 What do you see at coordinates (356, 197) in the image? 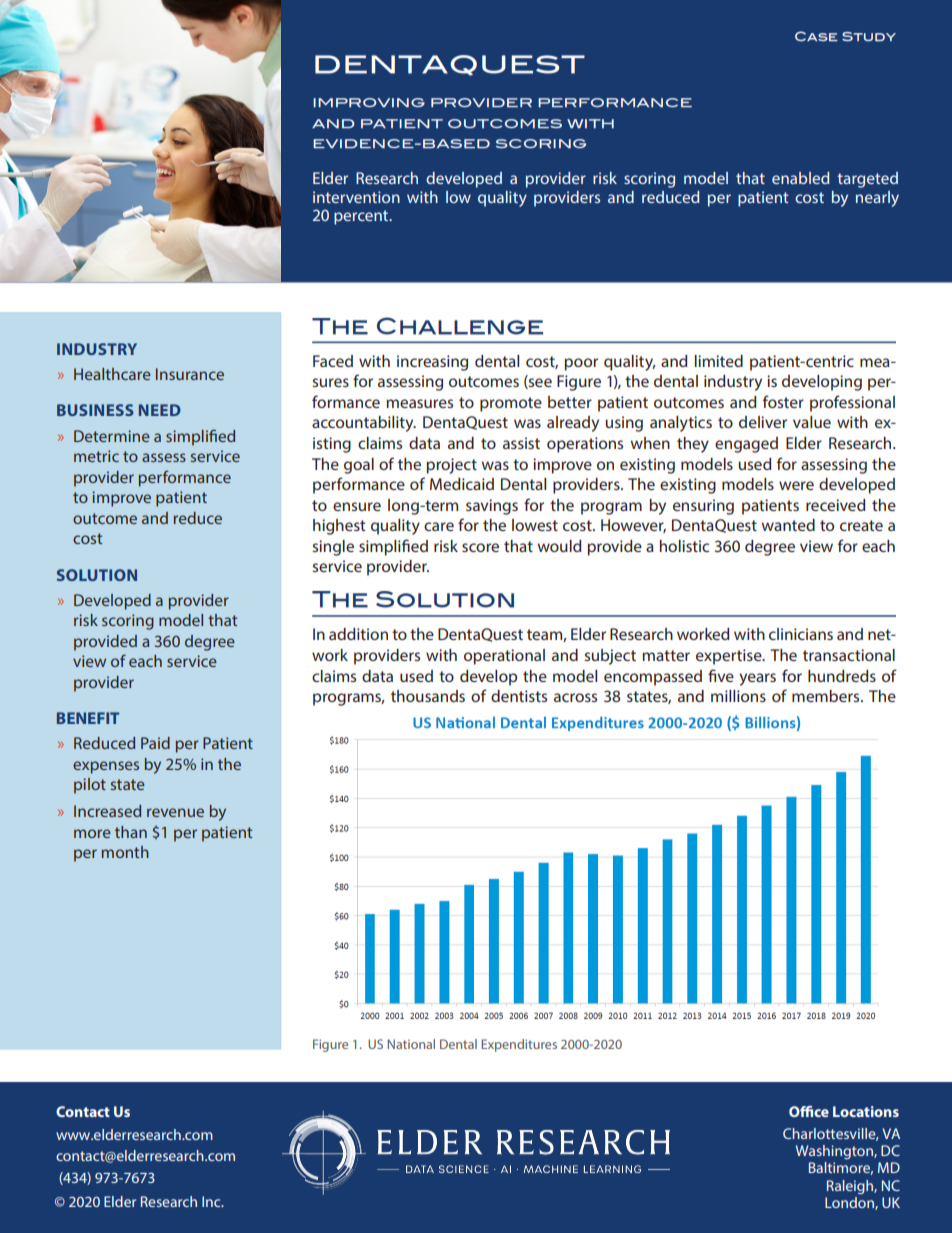
I see `intervention` at bounding box center [356, 197].
